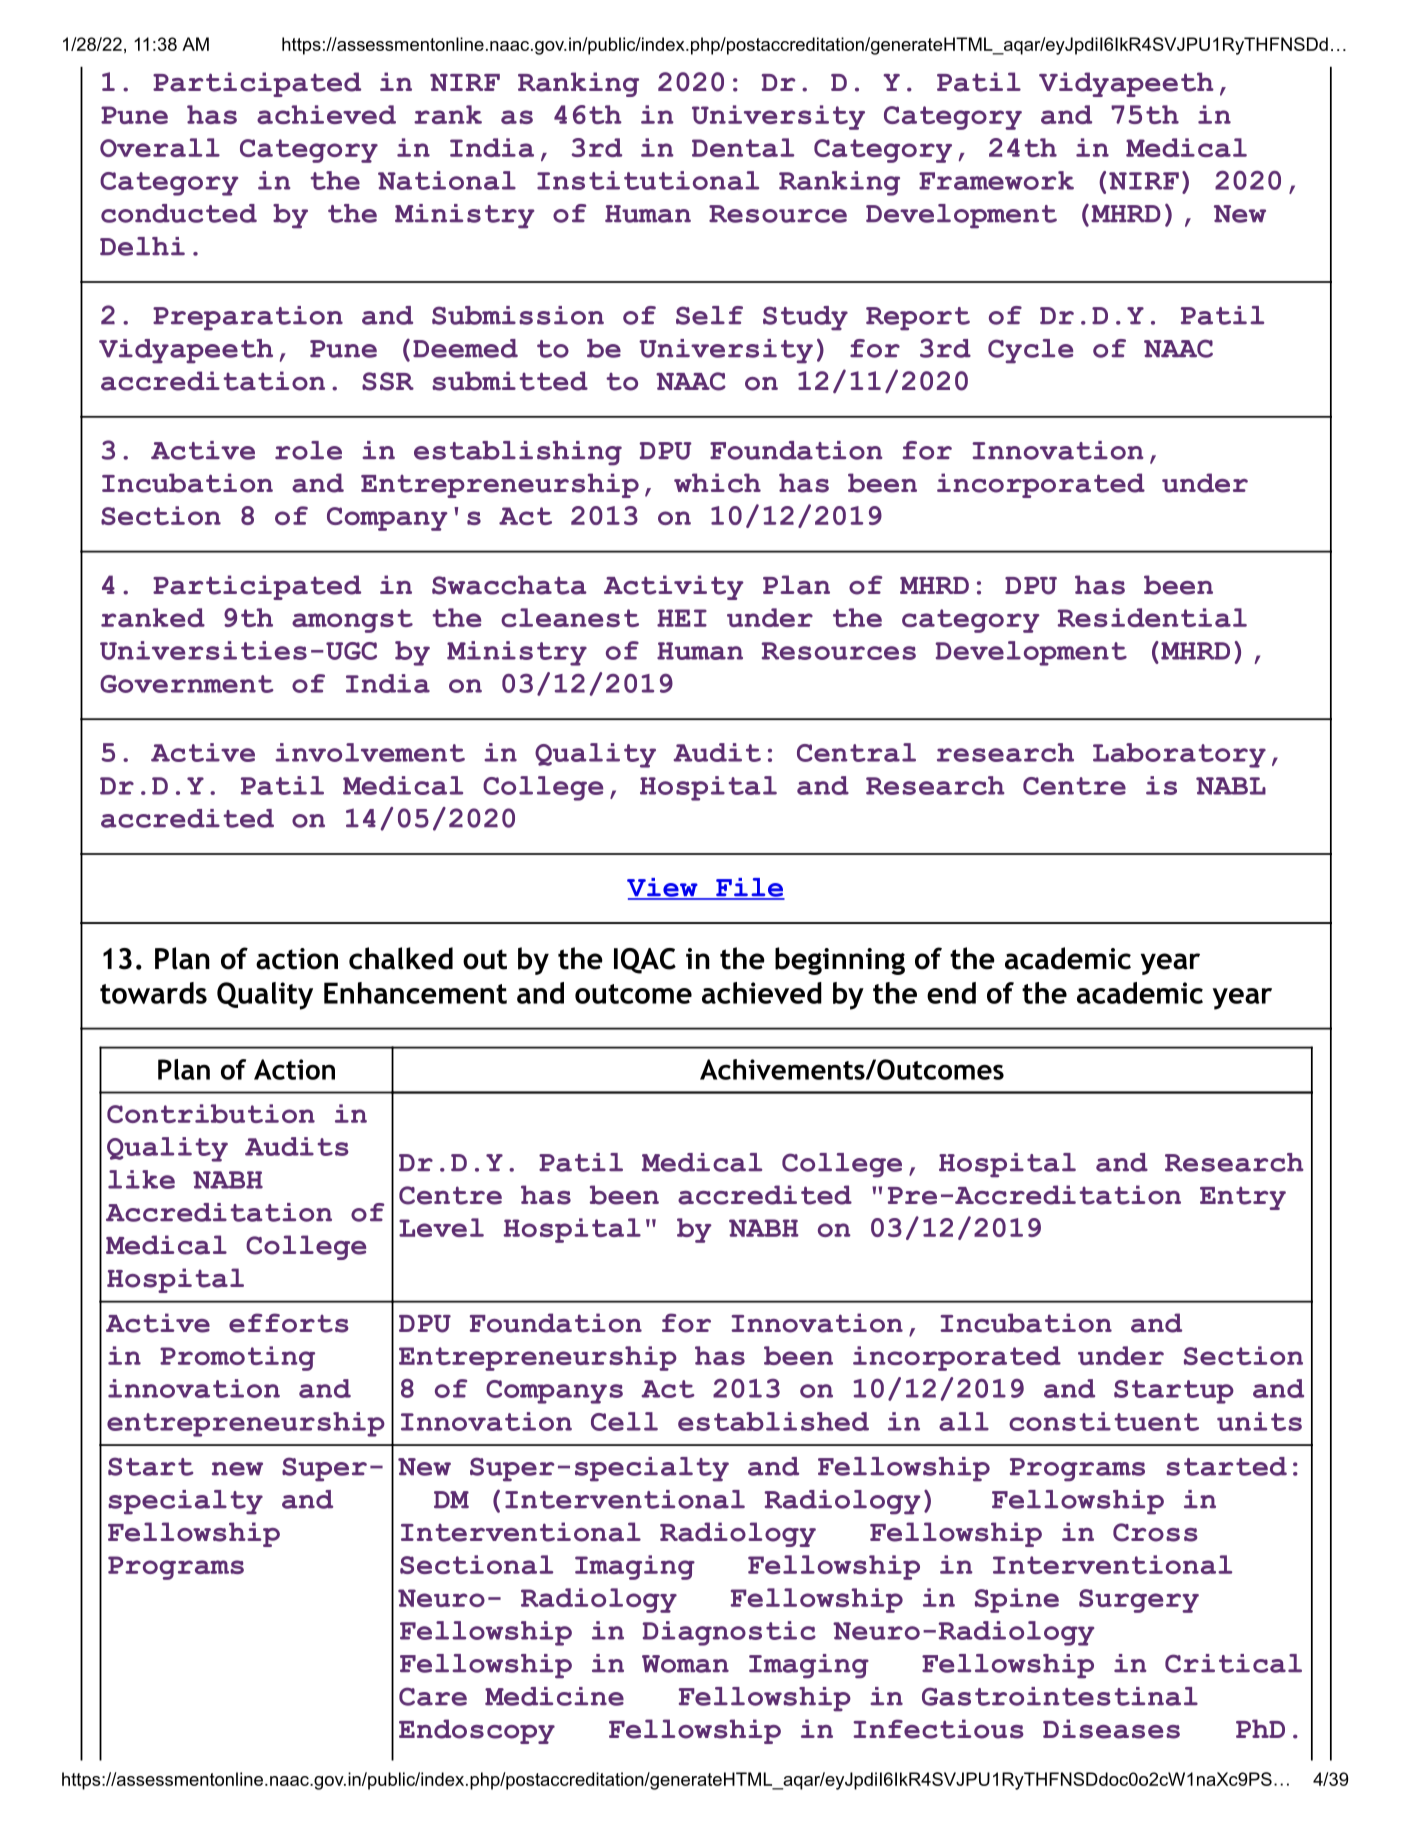 The image size is (1410, 1825). Describe the element at coordinates (401, 958) in the page. I see `chalked` at that location.
